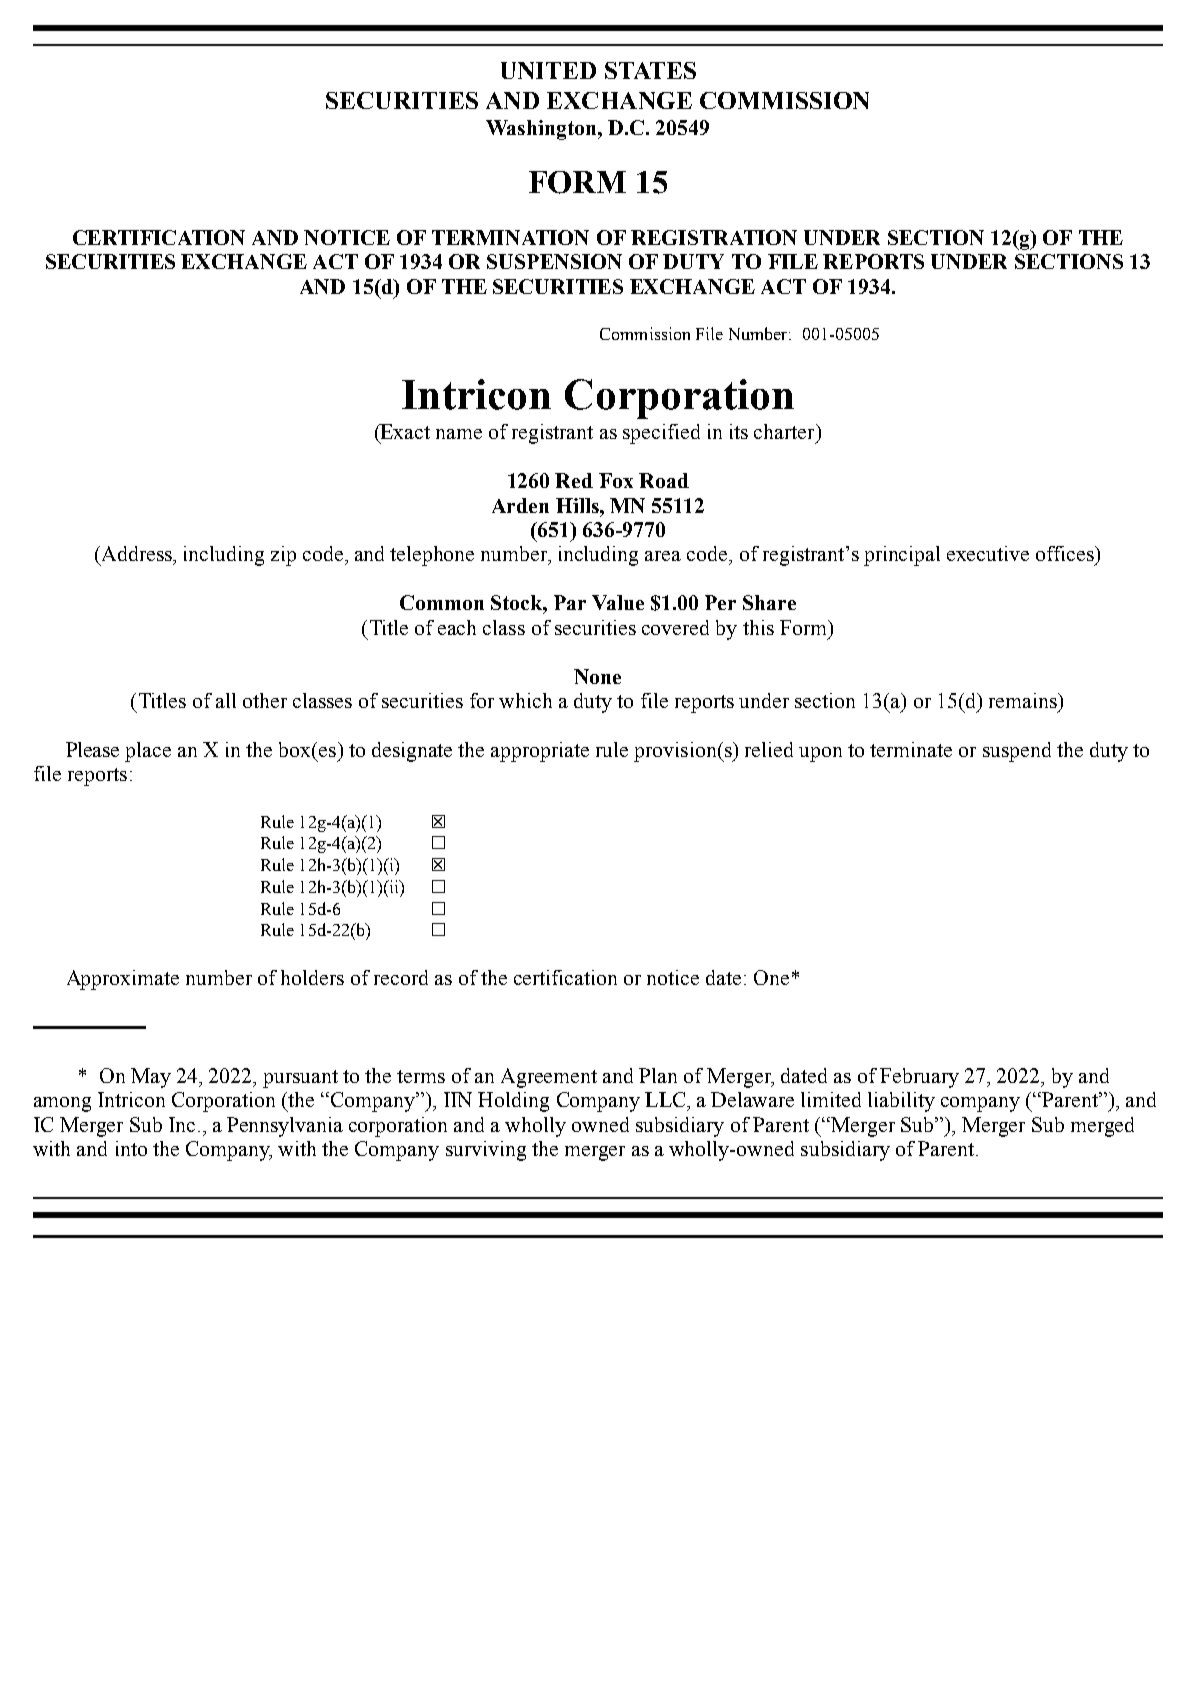 This screenshot has height=1694, width=1197. Describe the element at coordinates (618, 602) in the screenshot. I see `Value` at that location.
